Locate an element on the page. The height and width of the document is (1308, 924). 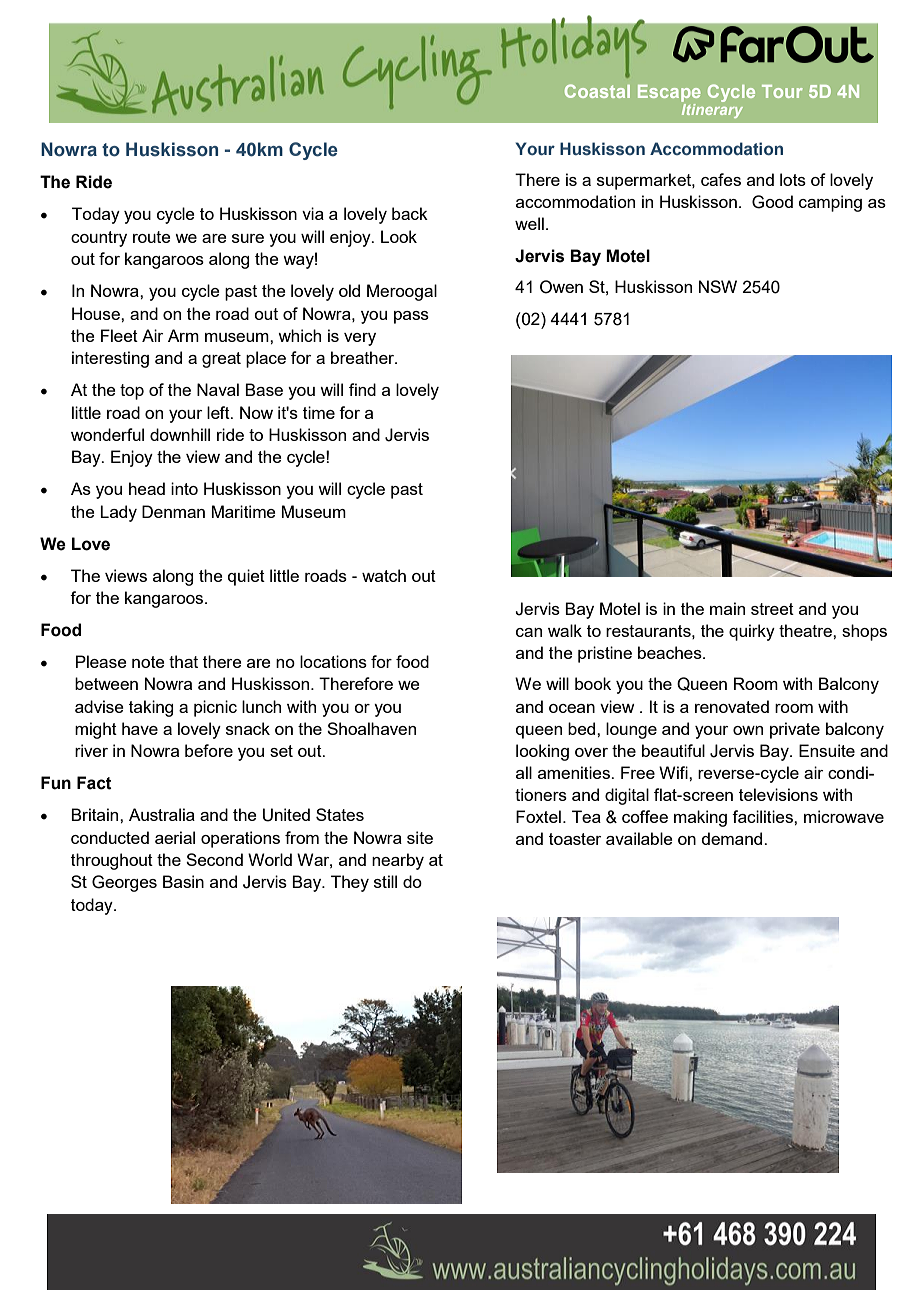
Coastal is located at coordinates (597, 91).
